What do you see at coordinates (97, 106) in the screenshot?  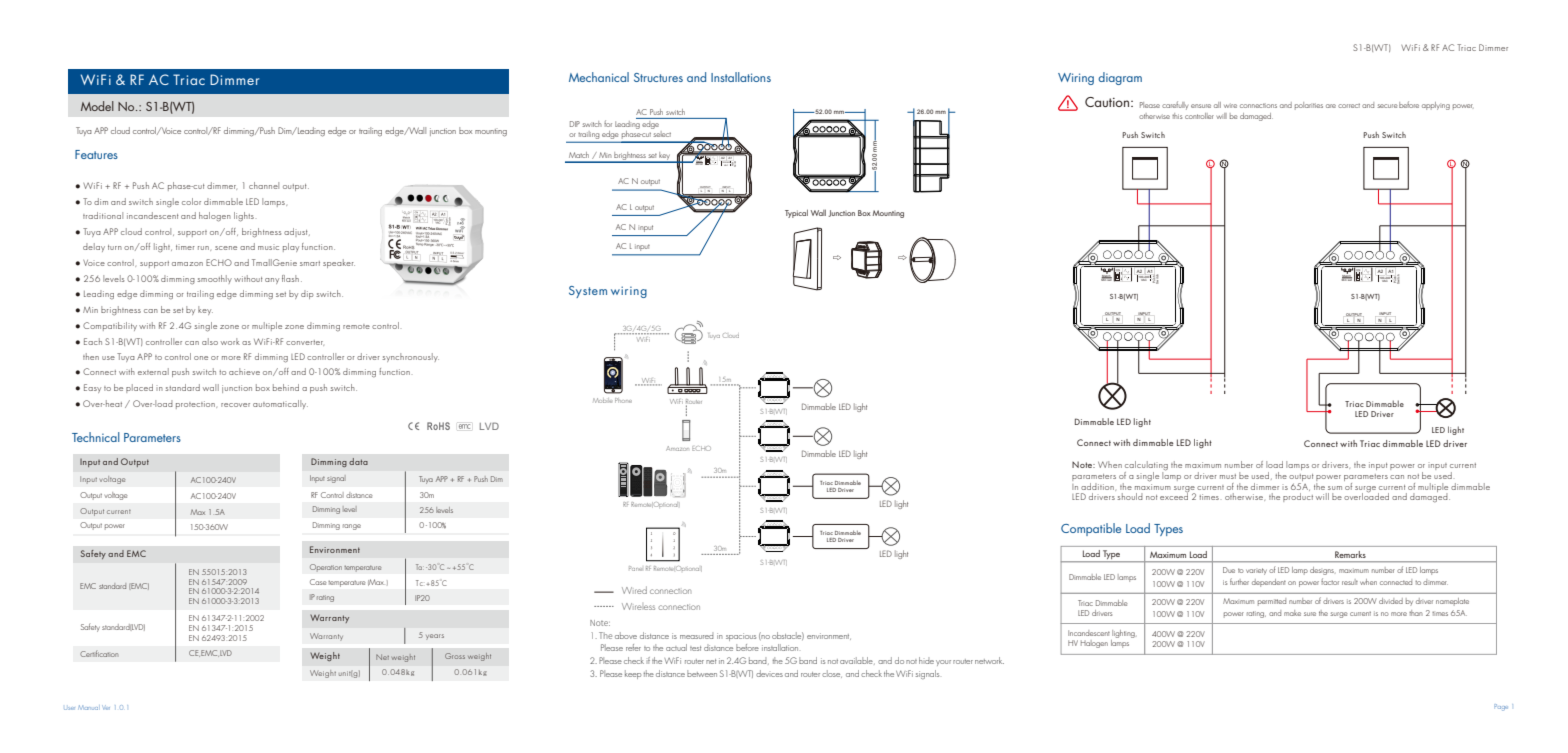 I see `Model` at bounding box center [97, 106].
